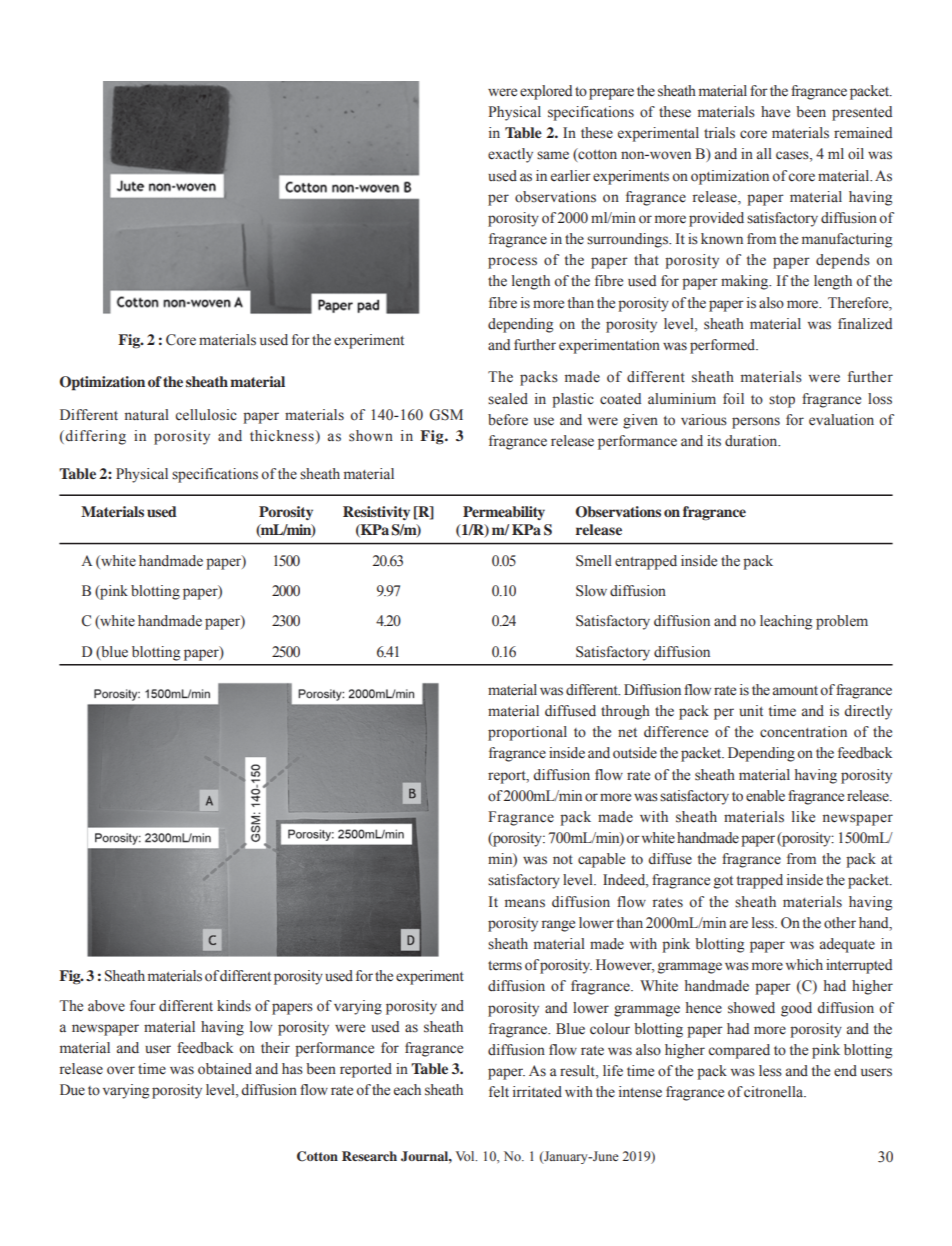 The image size is (952, 1246). What do you see at coordinates (752, 441) in the image?
I see `duration` at bounding box center [752, 441].
